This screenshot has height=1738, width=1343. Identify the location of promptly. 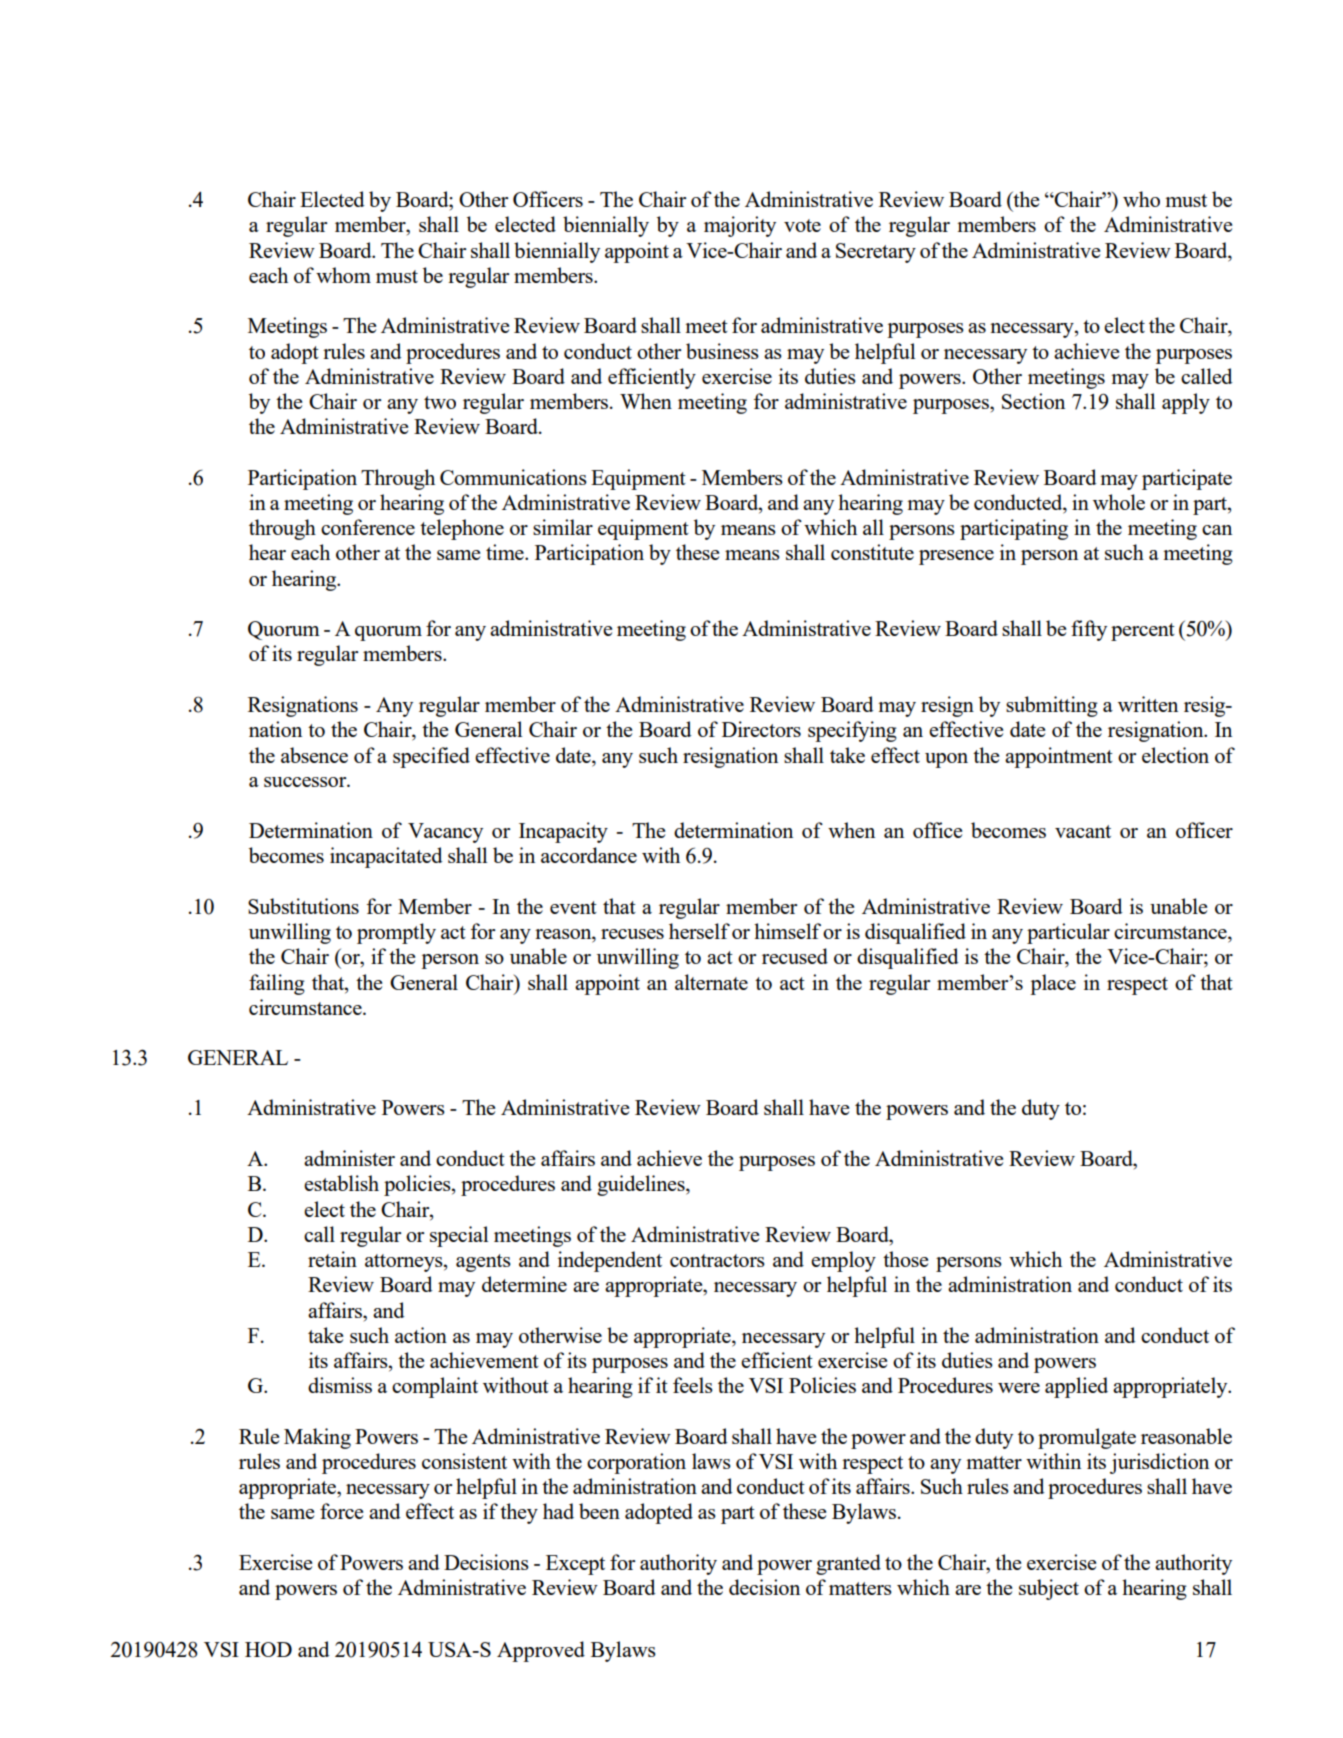
(396, 933).
